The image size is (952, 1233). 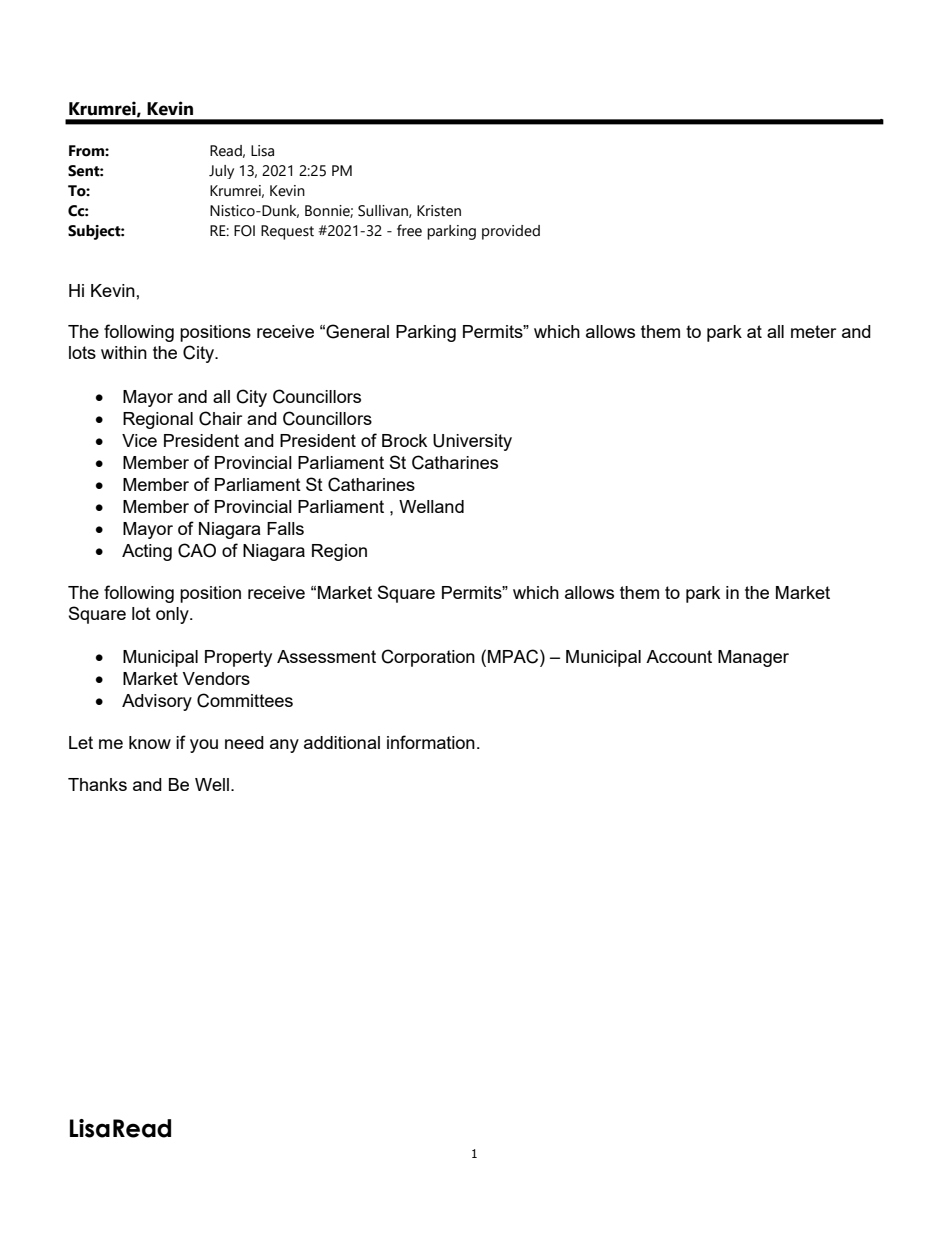 What do you see at coordinates (147, 552) in the screenshot?
I see `Acting` at bounding box center [147, 552].
